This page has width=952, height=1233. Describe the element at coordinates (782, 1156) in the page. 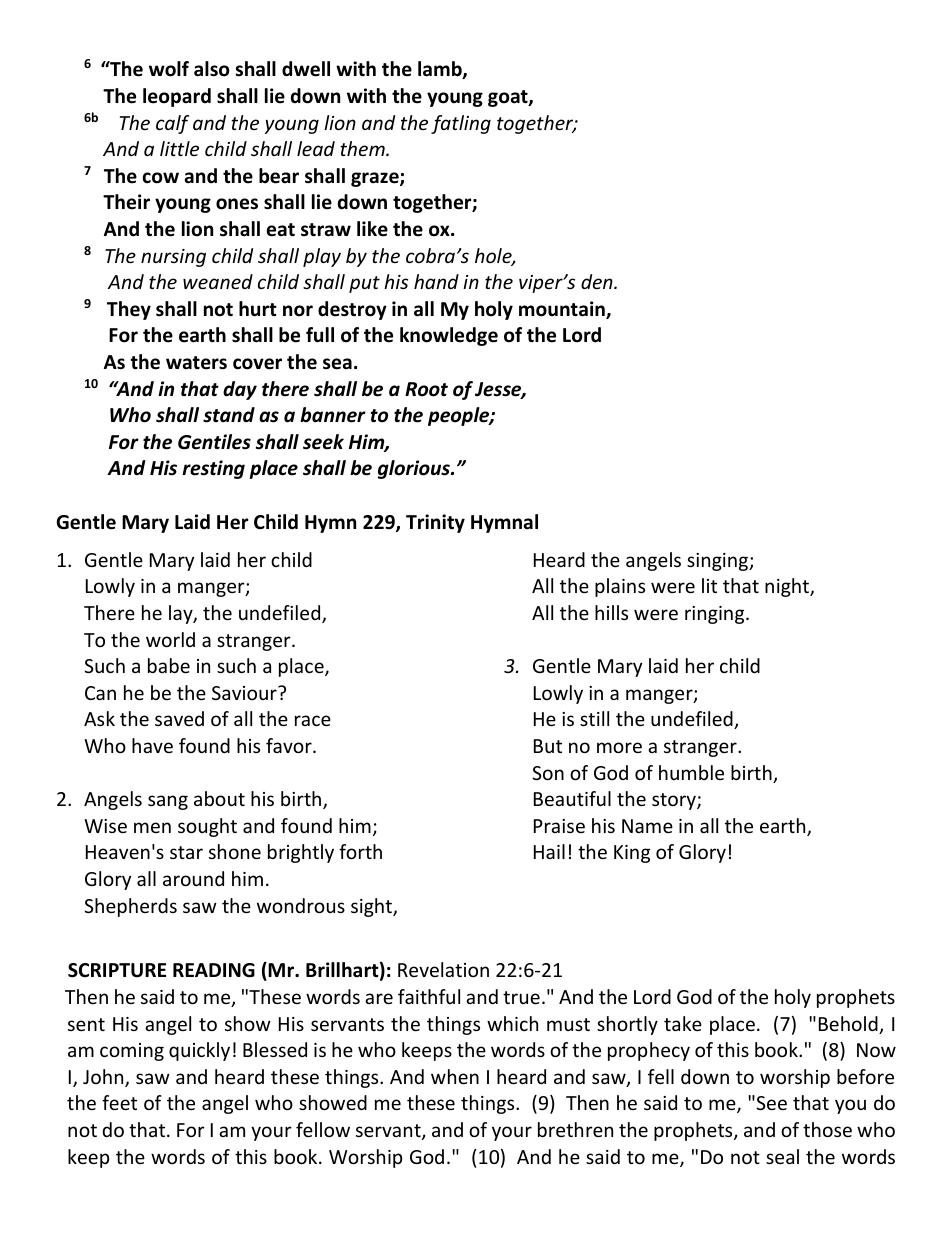

I see `seal` at that location.
